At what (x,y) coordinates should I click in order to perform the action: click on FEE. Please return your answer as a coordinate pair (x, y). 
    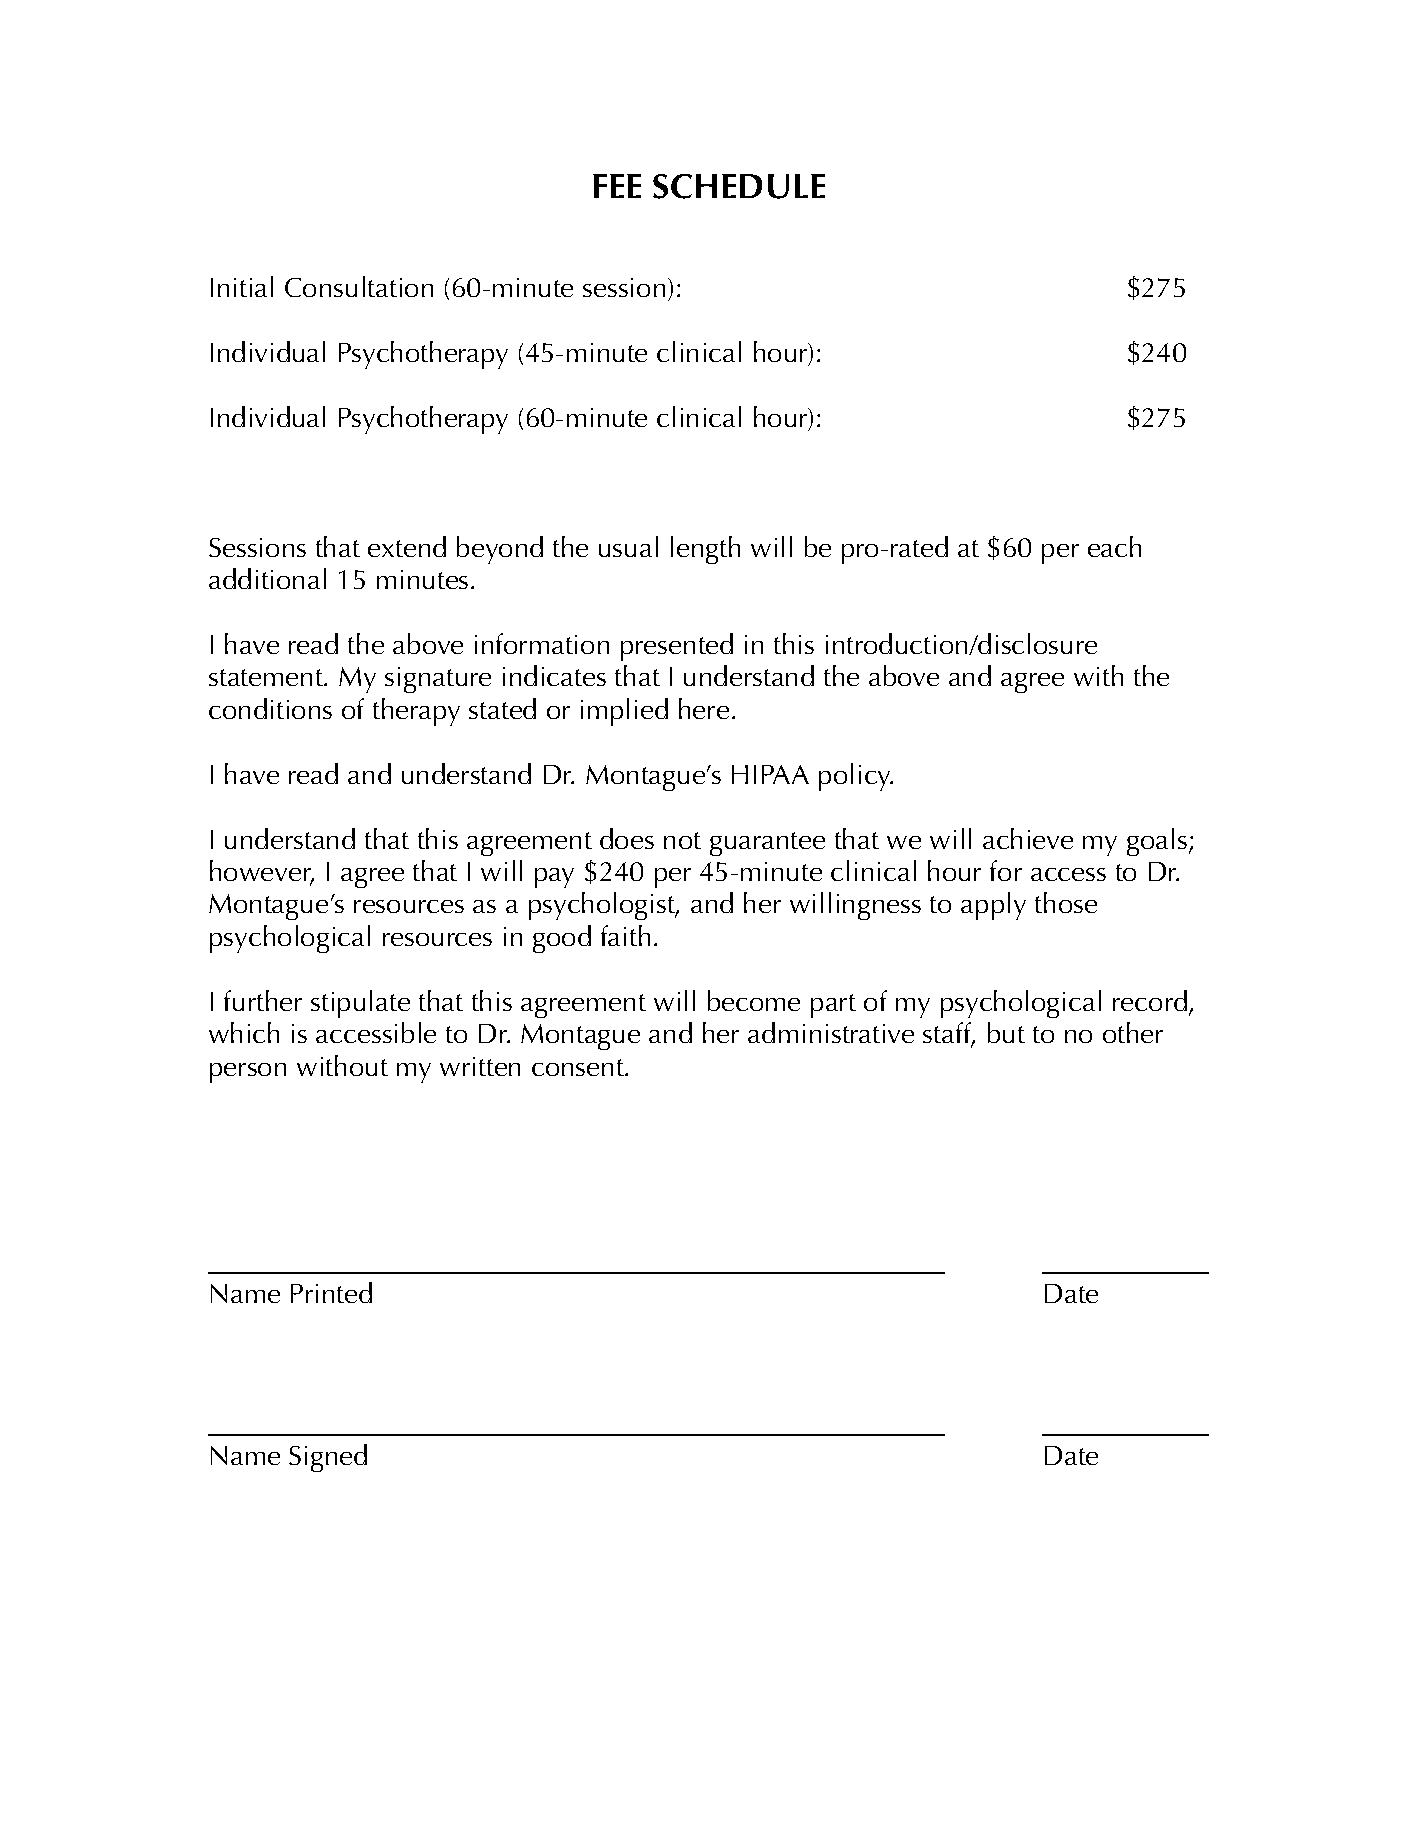
    Looking at the image, I should click on (617, 186).
